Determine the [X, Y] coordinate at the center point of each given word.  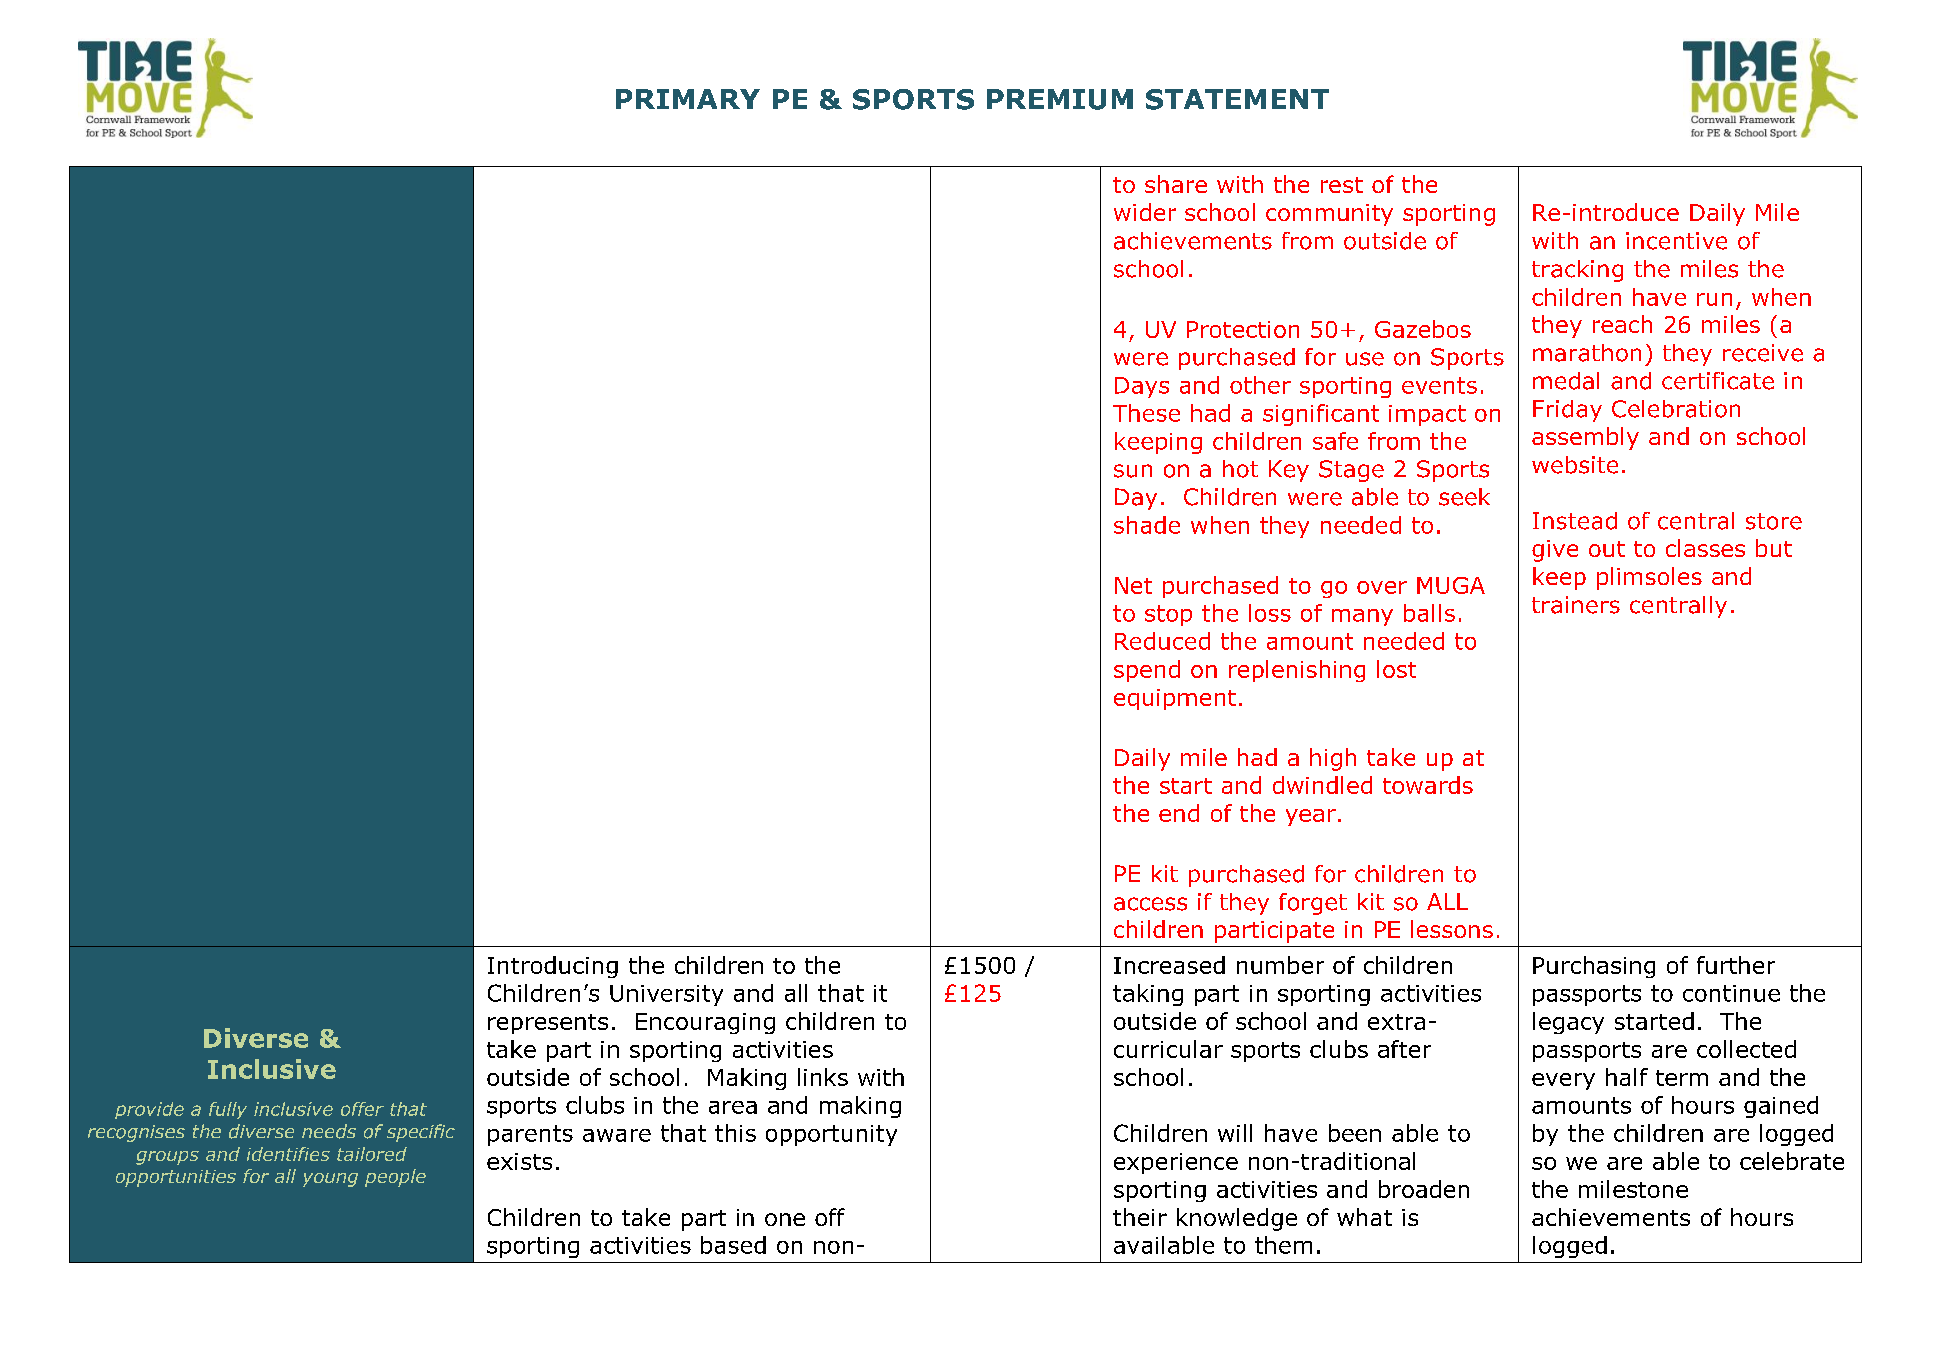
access [1150, 904]
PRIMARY [688, 99]
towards [1428, 785]
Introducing [553, 967]
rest [1342, 185]
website [1575, 465]
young [330, 1180]
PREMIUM [1060, 99]
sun [1133, 471]
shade [1147, 525]
